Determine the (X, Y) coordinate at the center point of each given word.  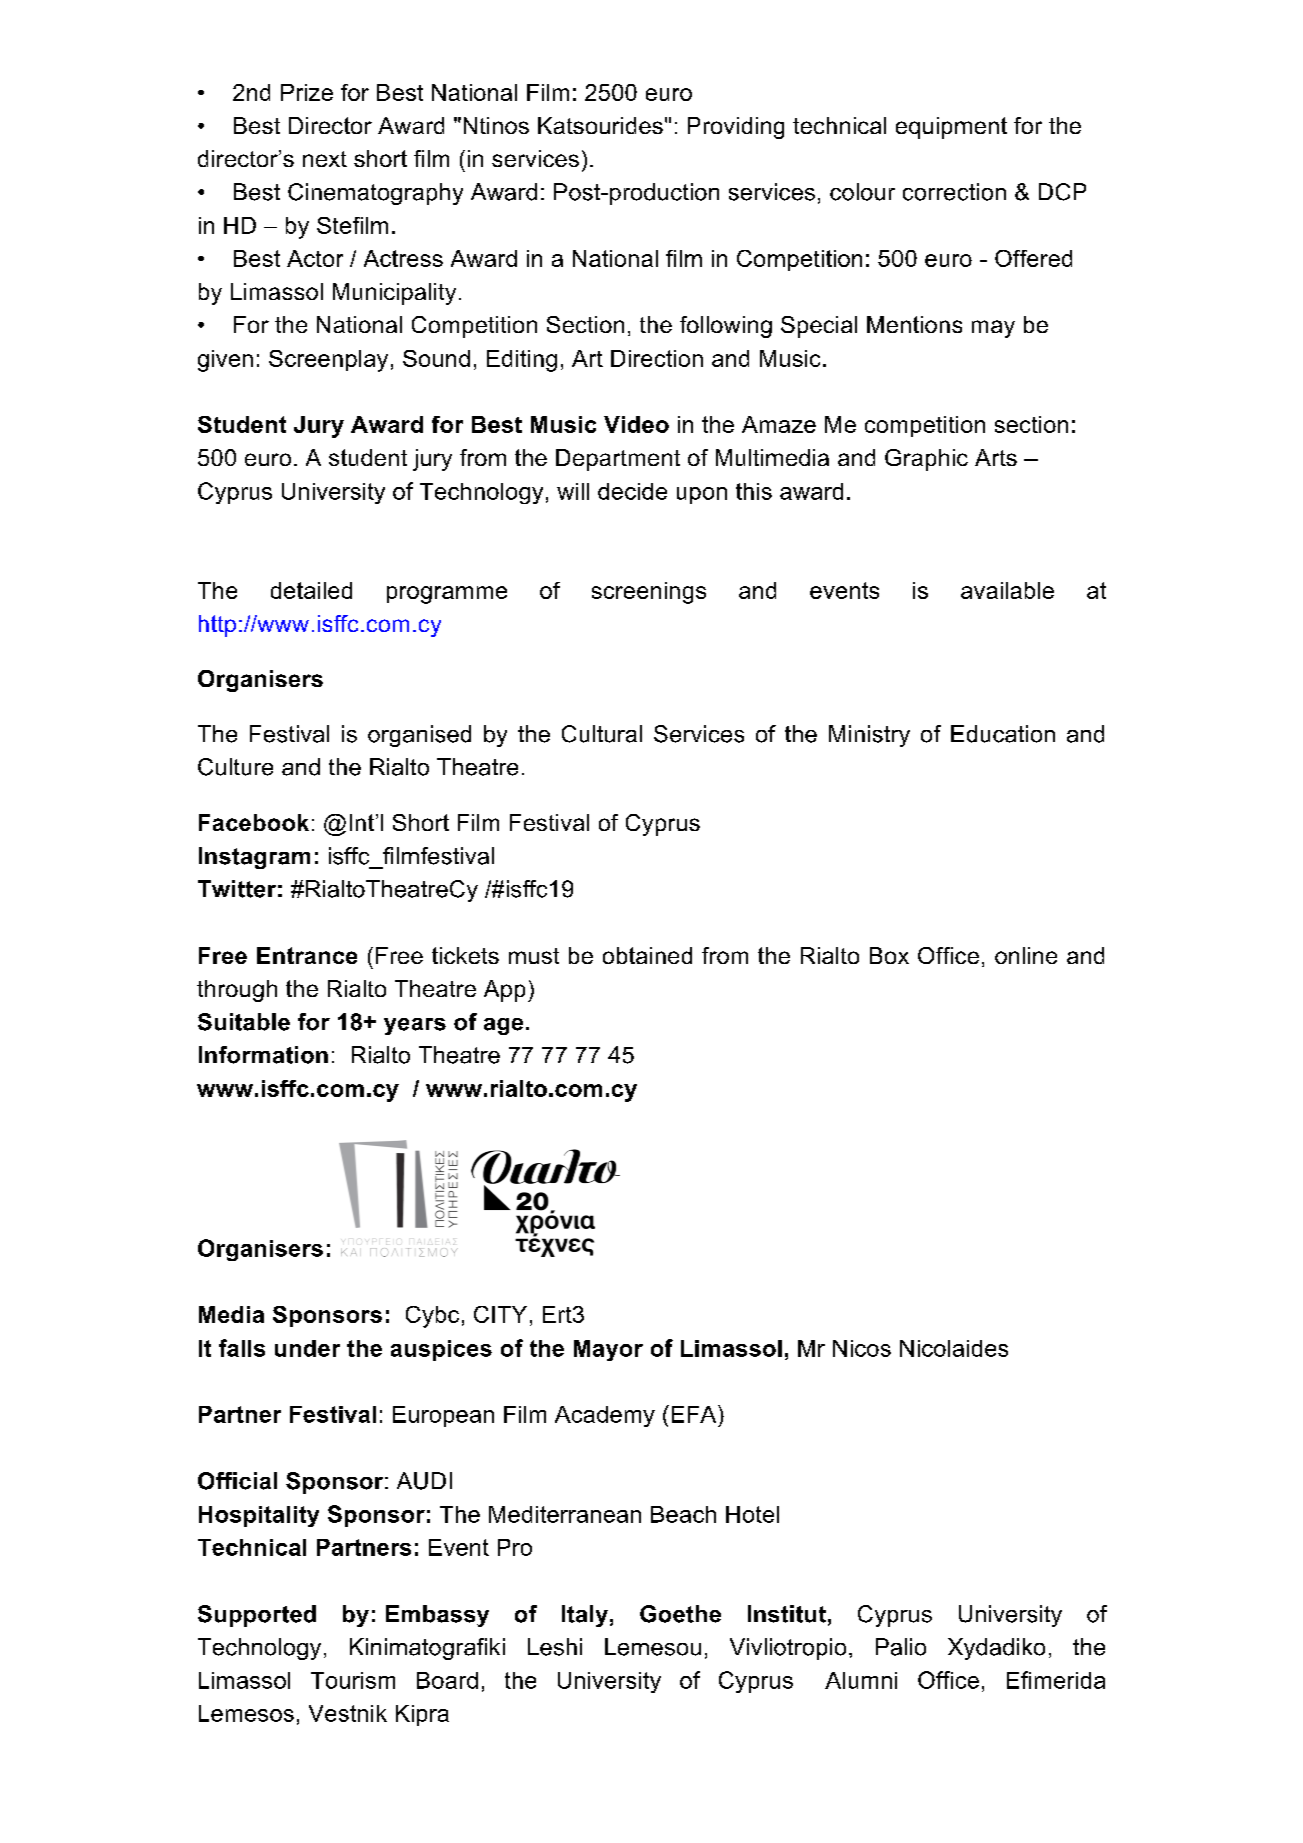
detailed (311, 590)
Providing (736, 128)
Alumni (861, 1680)
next (325, 159)
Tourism (353, 1680)
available (1007, 590)
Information (263, 1055)
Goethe (680, 1614)
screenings (649, 593)
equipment (951, 128)
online (1026, 955)
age (503, 1026)
